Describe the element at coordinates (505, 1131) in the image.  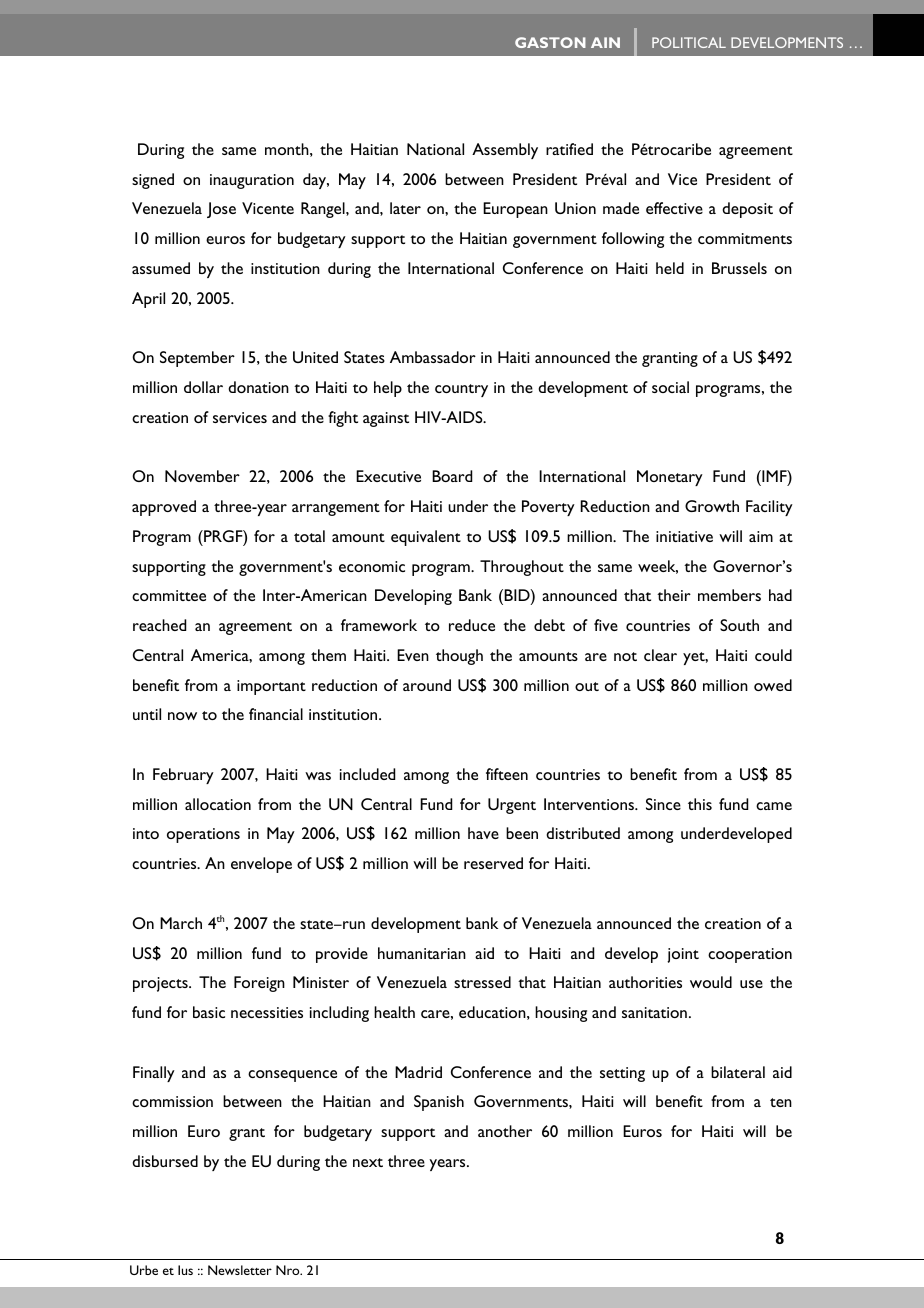
I see `another` at that location.
